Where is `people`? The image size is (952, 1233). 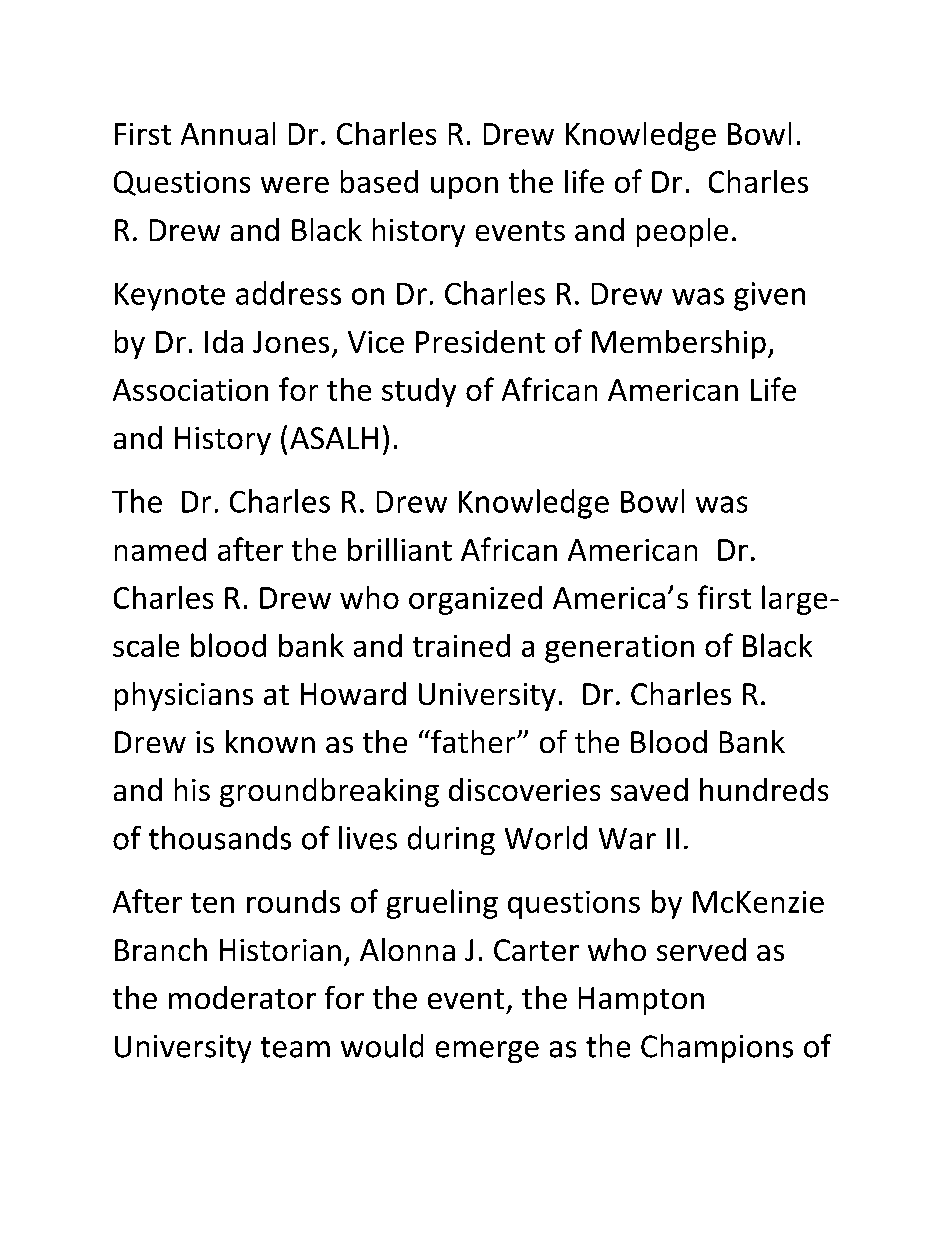 people is located at coordinates (682, 232).
